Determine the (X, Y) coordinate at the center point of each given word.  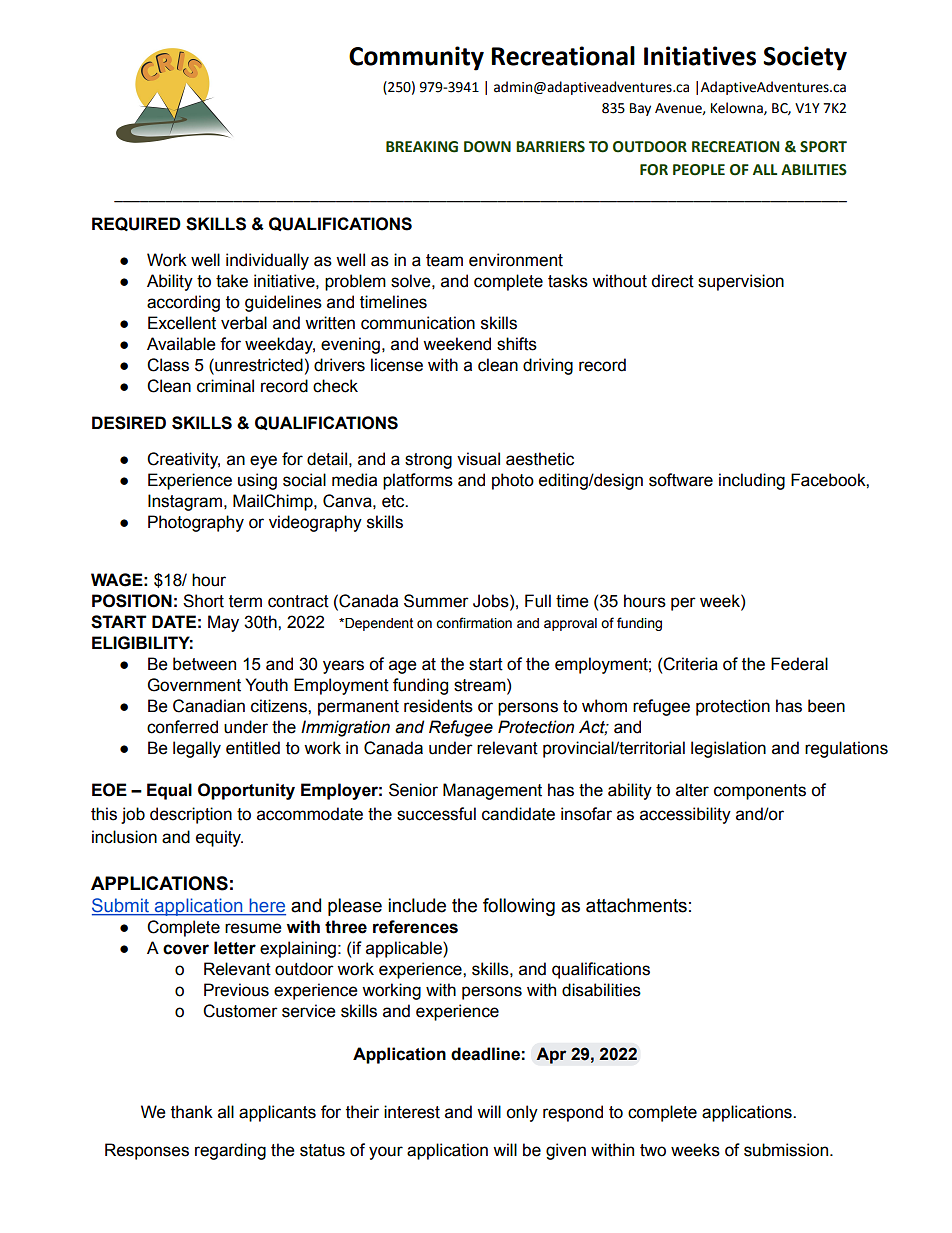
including (752, 481)
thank (192, 1112)
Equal (169, 791)
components (760, 792)
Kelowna (738, 108)
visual (478, 459)
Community (416, 58)
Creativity (183, 460)
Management (492, 791)
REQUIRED (136, 224)
